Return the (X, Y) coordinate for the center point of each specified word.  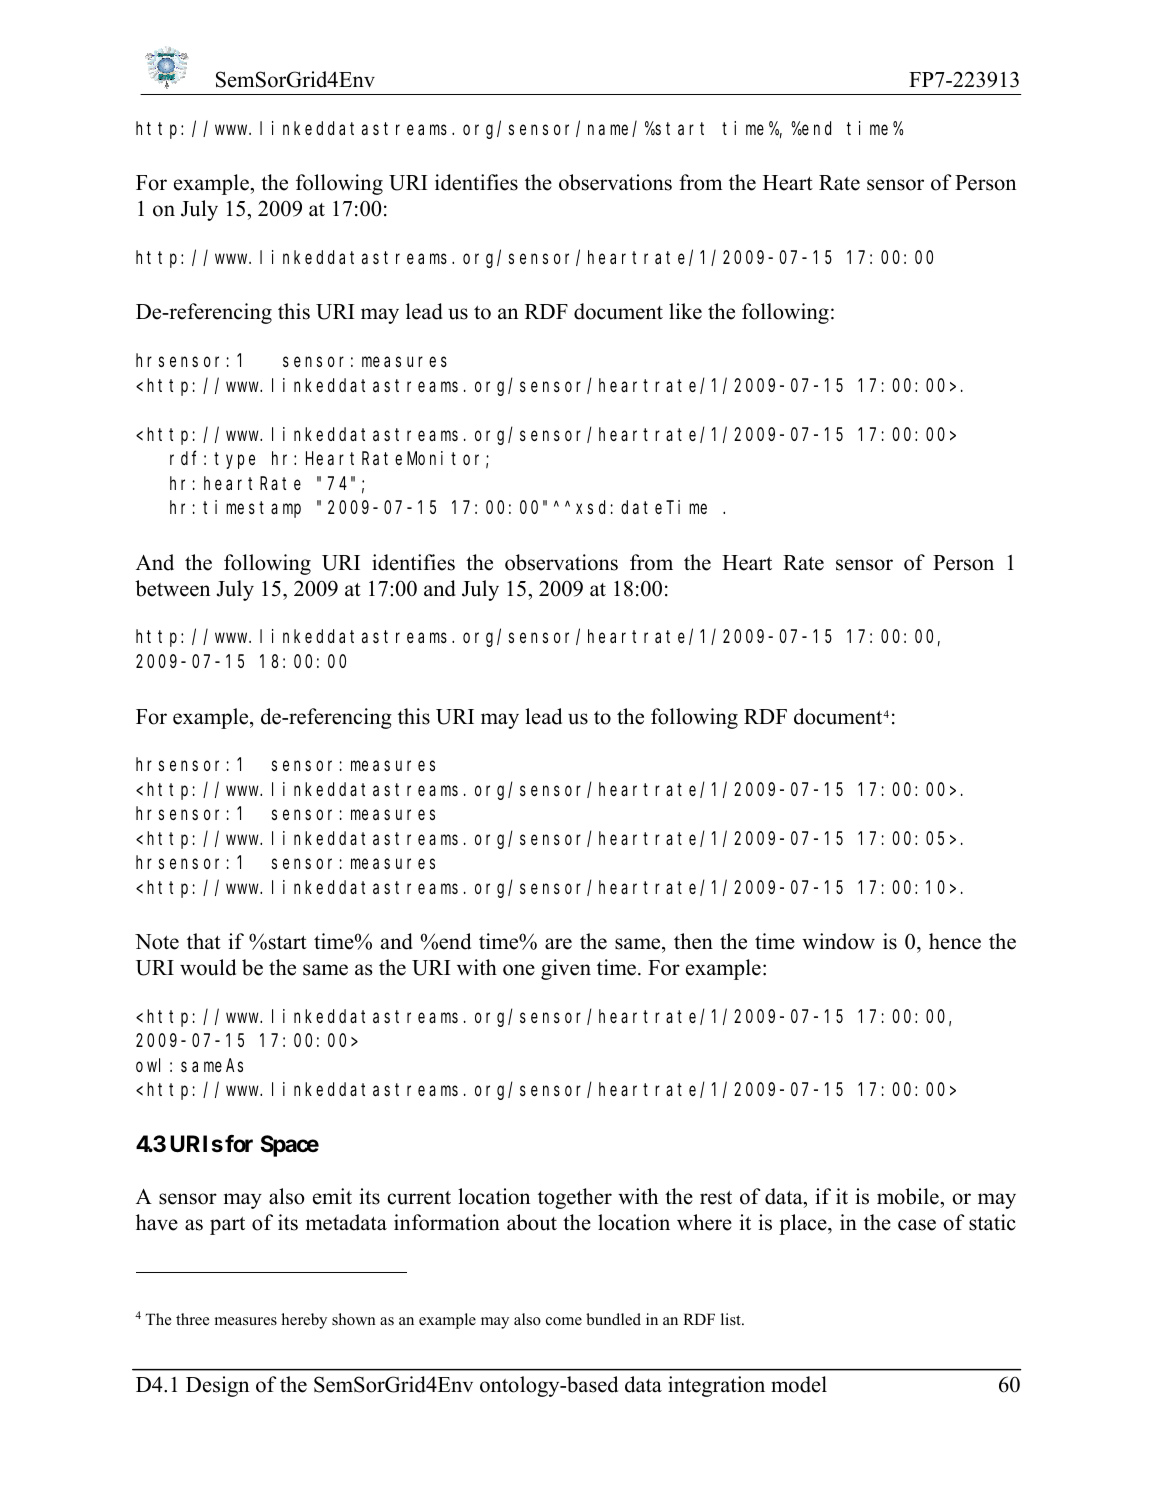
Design (217, 1386)
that (204, 941)
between (172, 588)
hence (955, 941)
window (838, 941)
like (685, 311)
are (558, 944)
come (564, 1321)
